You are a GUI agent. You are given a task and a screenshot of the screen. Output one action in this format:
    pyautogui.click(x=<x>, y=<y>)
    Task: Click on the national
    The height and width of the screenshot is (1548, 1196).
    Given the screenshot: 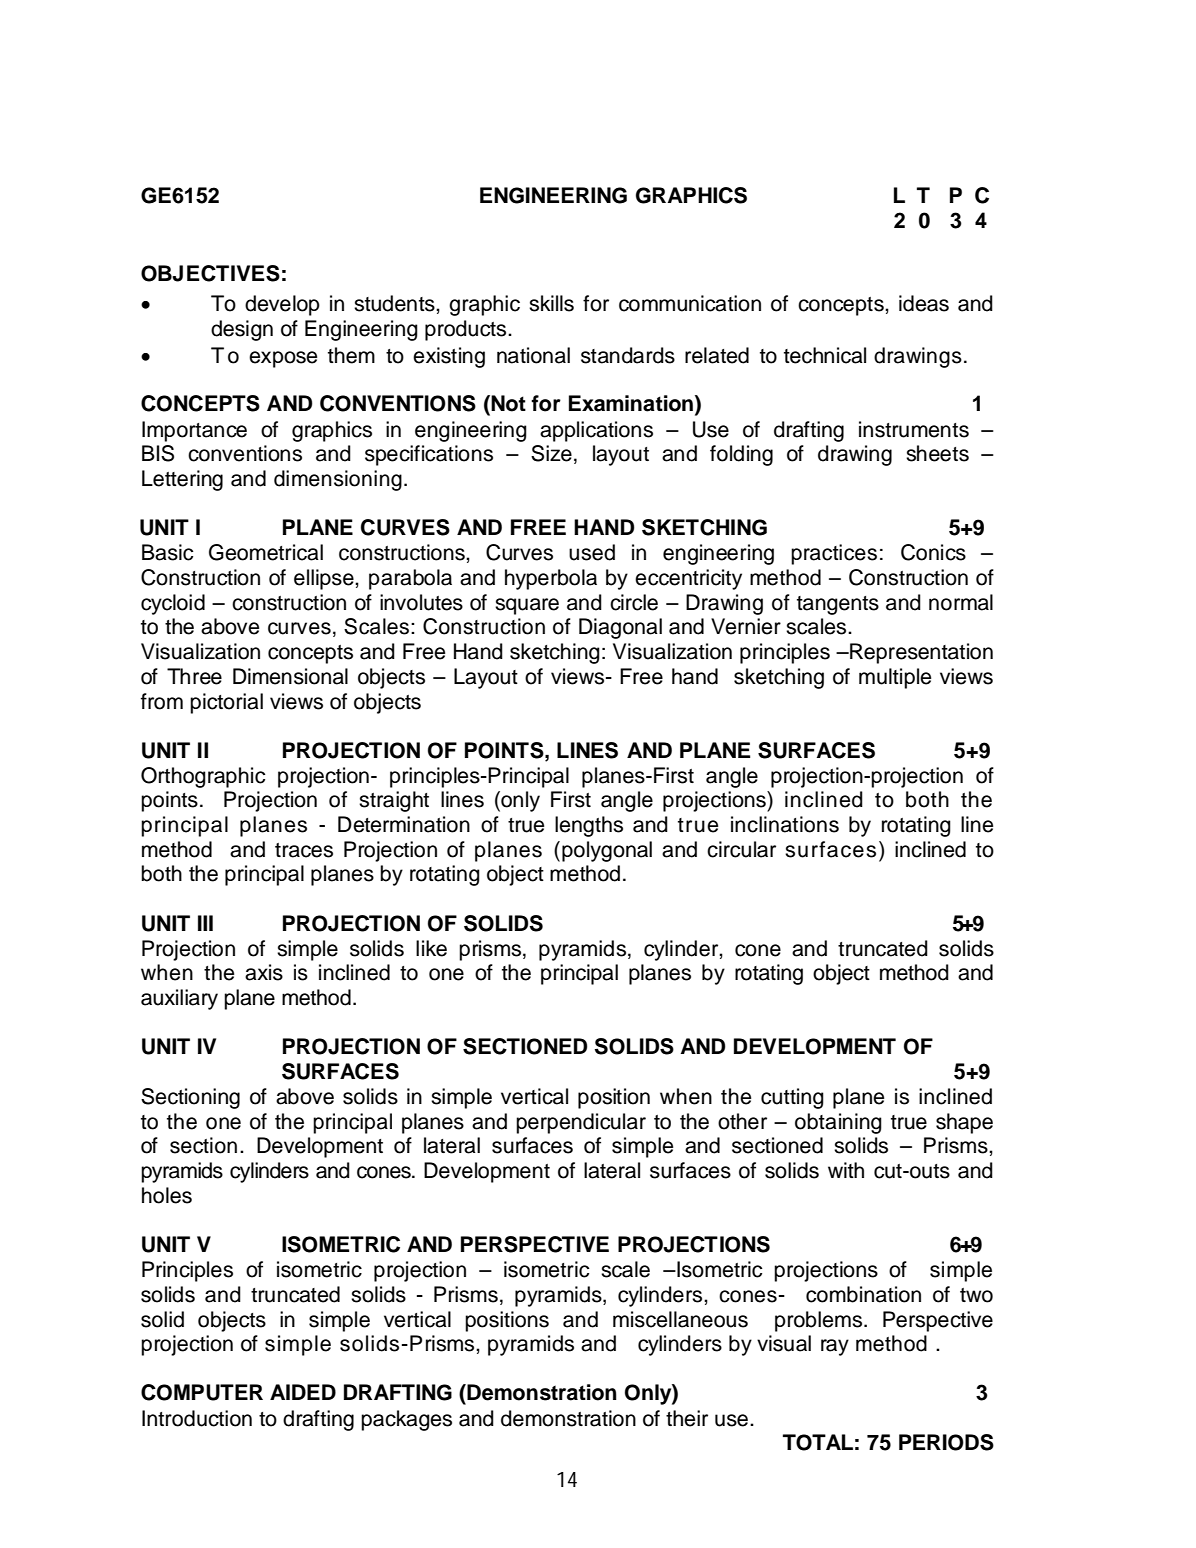 What is the action you would take?
    pyautogui.click(x=533, y=355)
